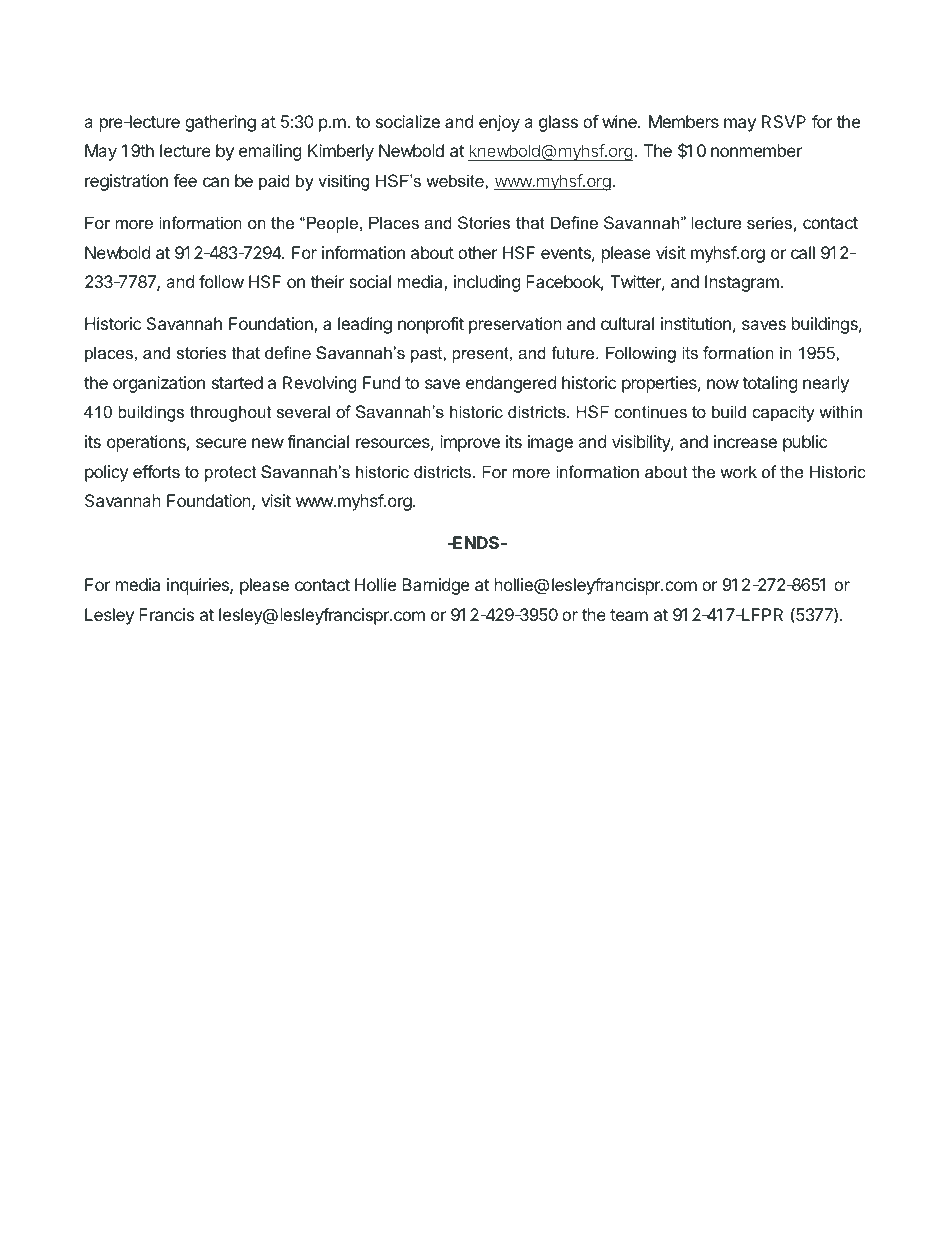 The height and width of the document is (1233, 952). What do you see at coordinates (784, 121) in the document?
I see `RSVP` at bounding box center [784, 121].
